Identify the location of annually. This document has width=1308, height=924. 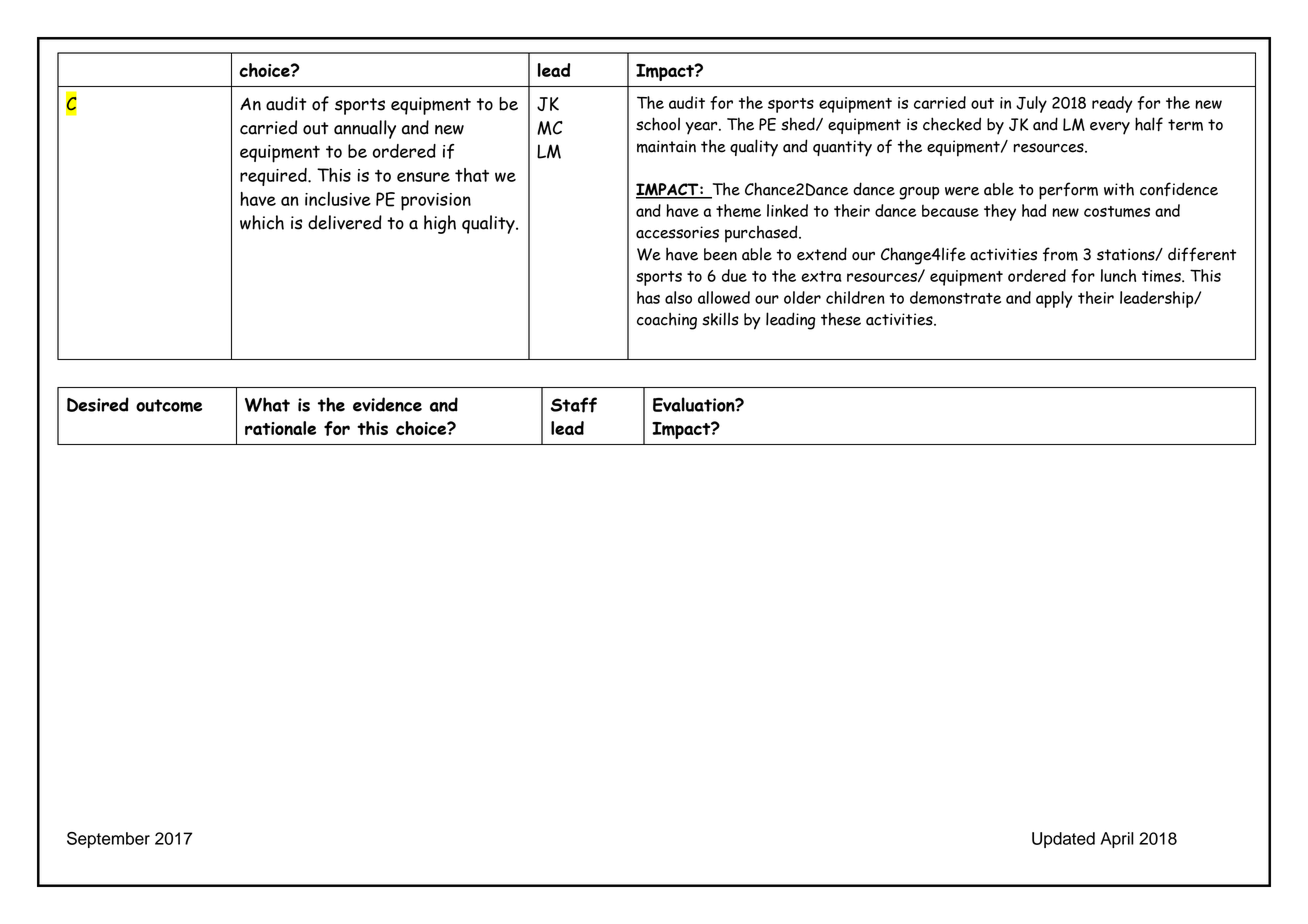
(365, 129).
